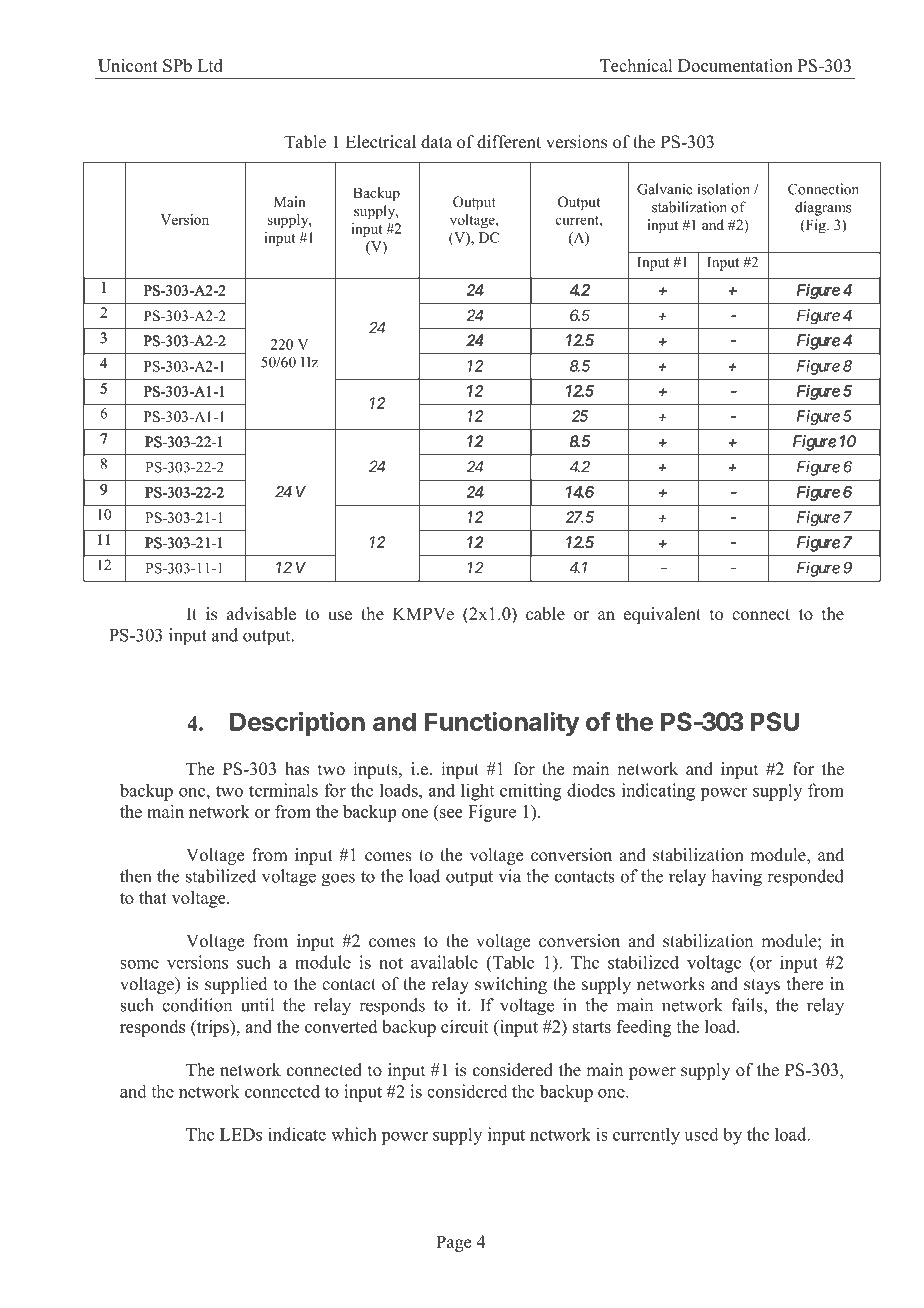 This document has height=1308, width=924. What do you see at coordinates (444, 962) in the document?
I see `available` at bounding box center [444, 962].
